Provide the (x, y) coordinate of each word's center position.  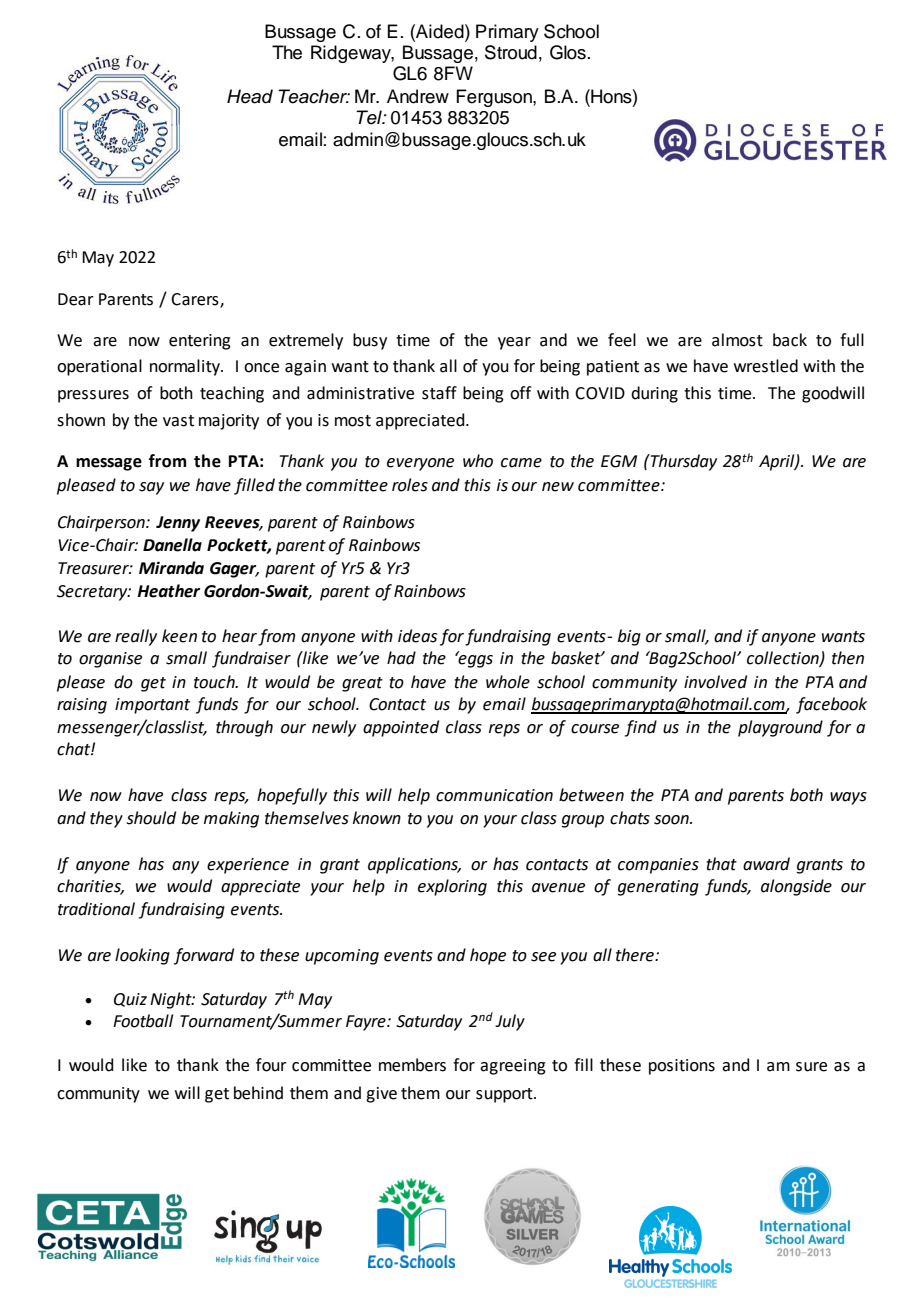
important (152, 706)
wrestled (766, 366)
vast (178, 421)
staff (439, 393)
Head (250, 96)
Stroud (511, 52)
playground (780, 728)
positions (682, 1067)
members (412, 1065)
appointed (401, 728)
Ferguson (495, 98)
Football (143, 1021)
